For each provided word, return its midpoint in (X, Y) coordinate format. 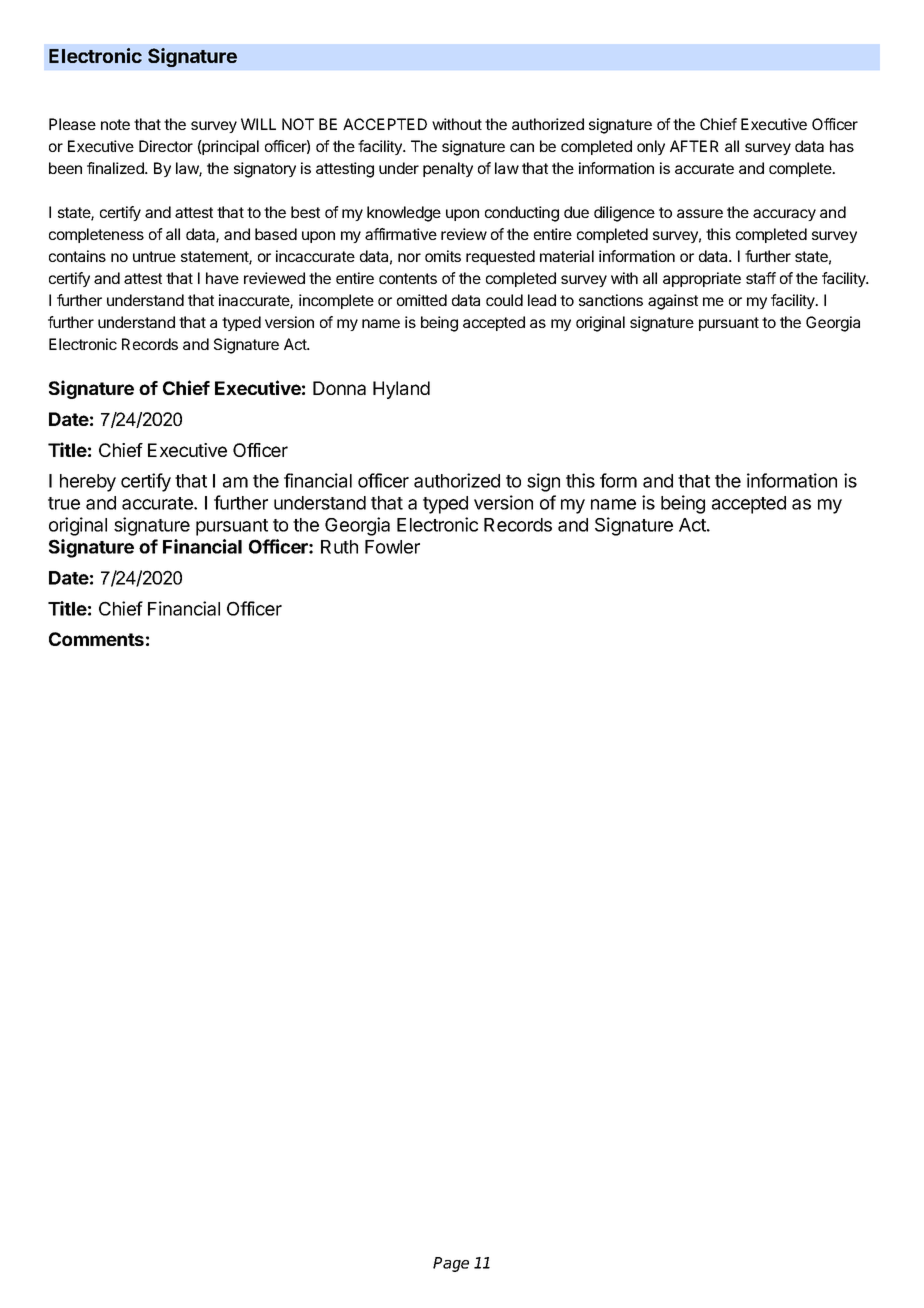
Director (166, 146)
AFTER (694, 146)
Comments (96, 639)
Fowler (392, 547)
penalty (448, 169)
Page (451, 1264)
